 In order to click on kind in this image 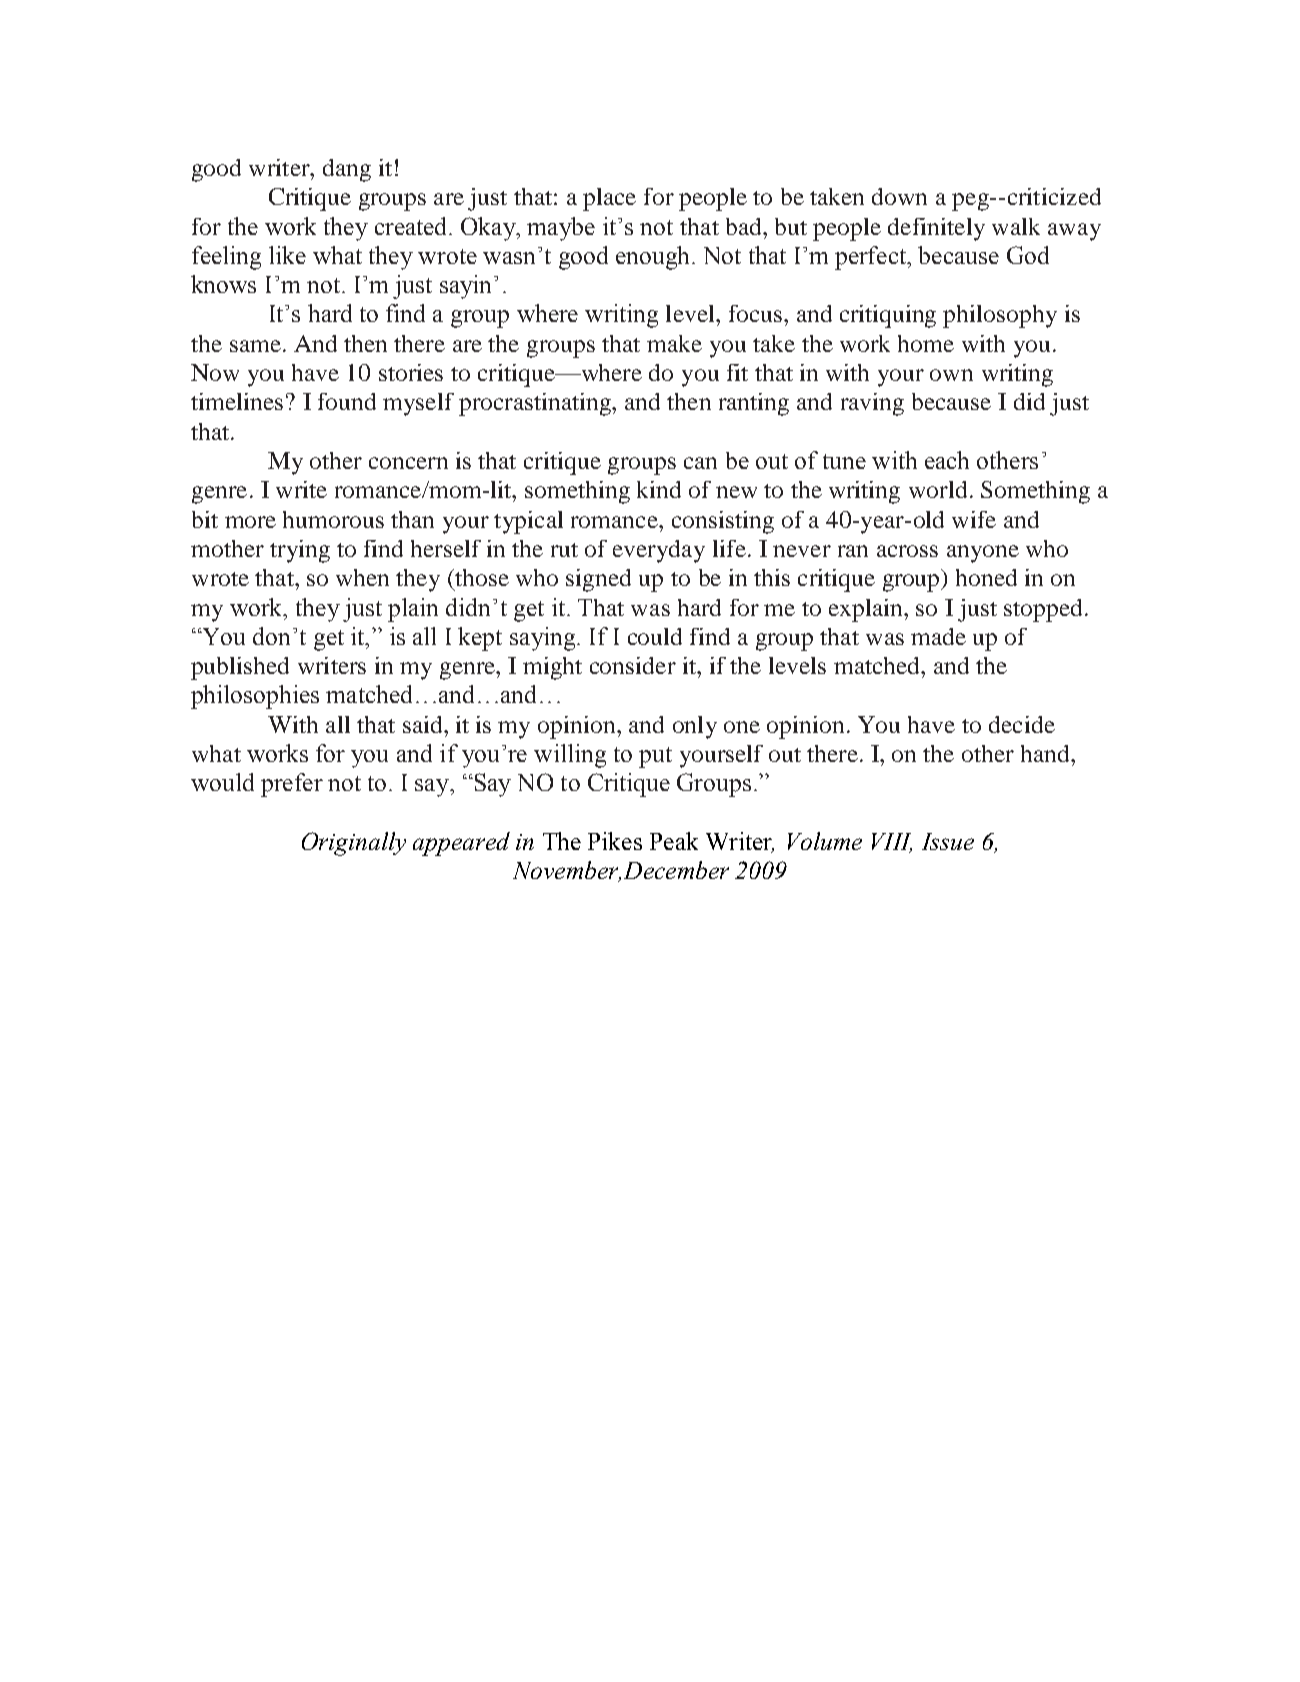, I will do `click(659, 489)`.
